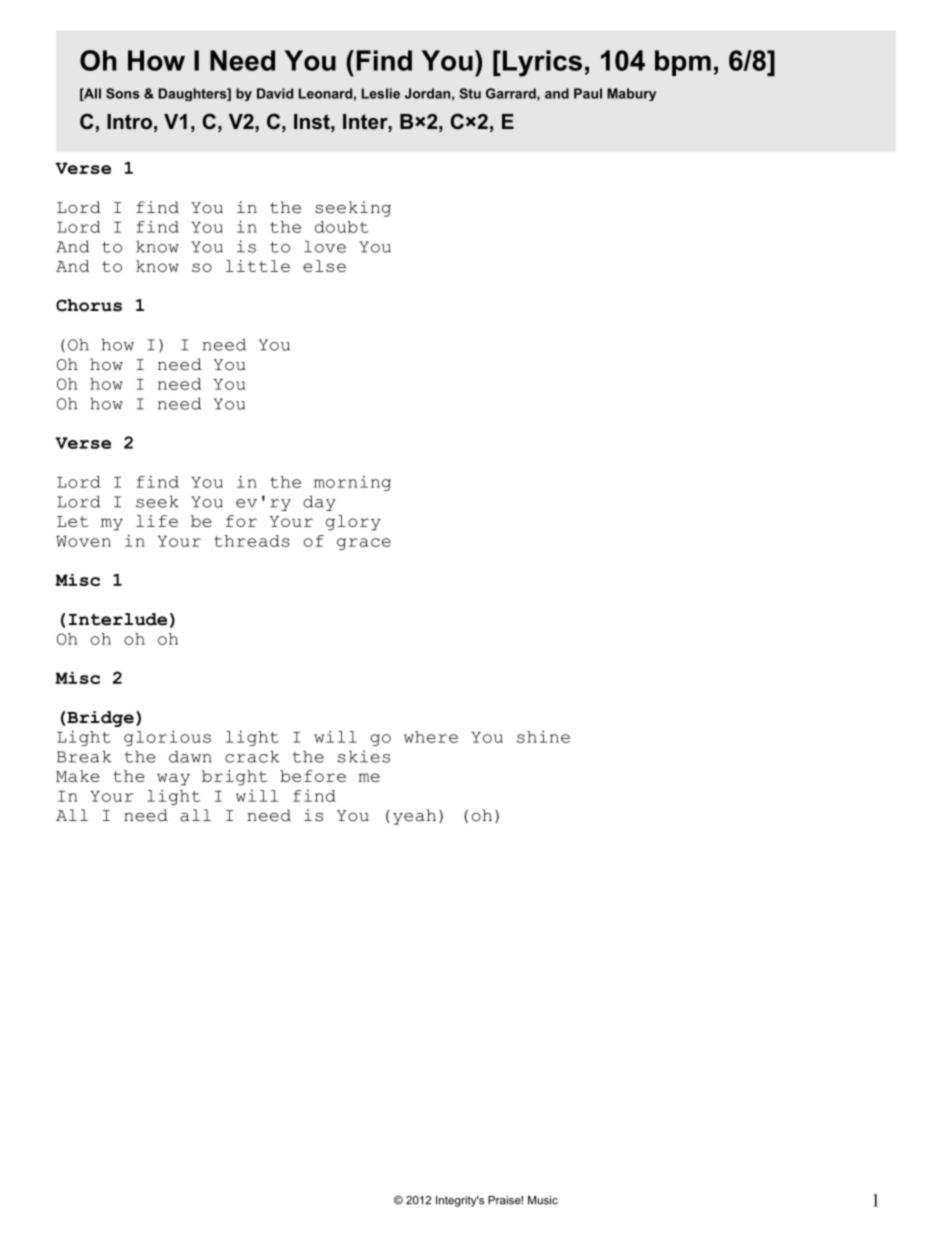 Image resolution: width=952 pixels, height=1233 pixels. Describe the element at coordinates (173, 779) in the document. I see `way` at that location.
